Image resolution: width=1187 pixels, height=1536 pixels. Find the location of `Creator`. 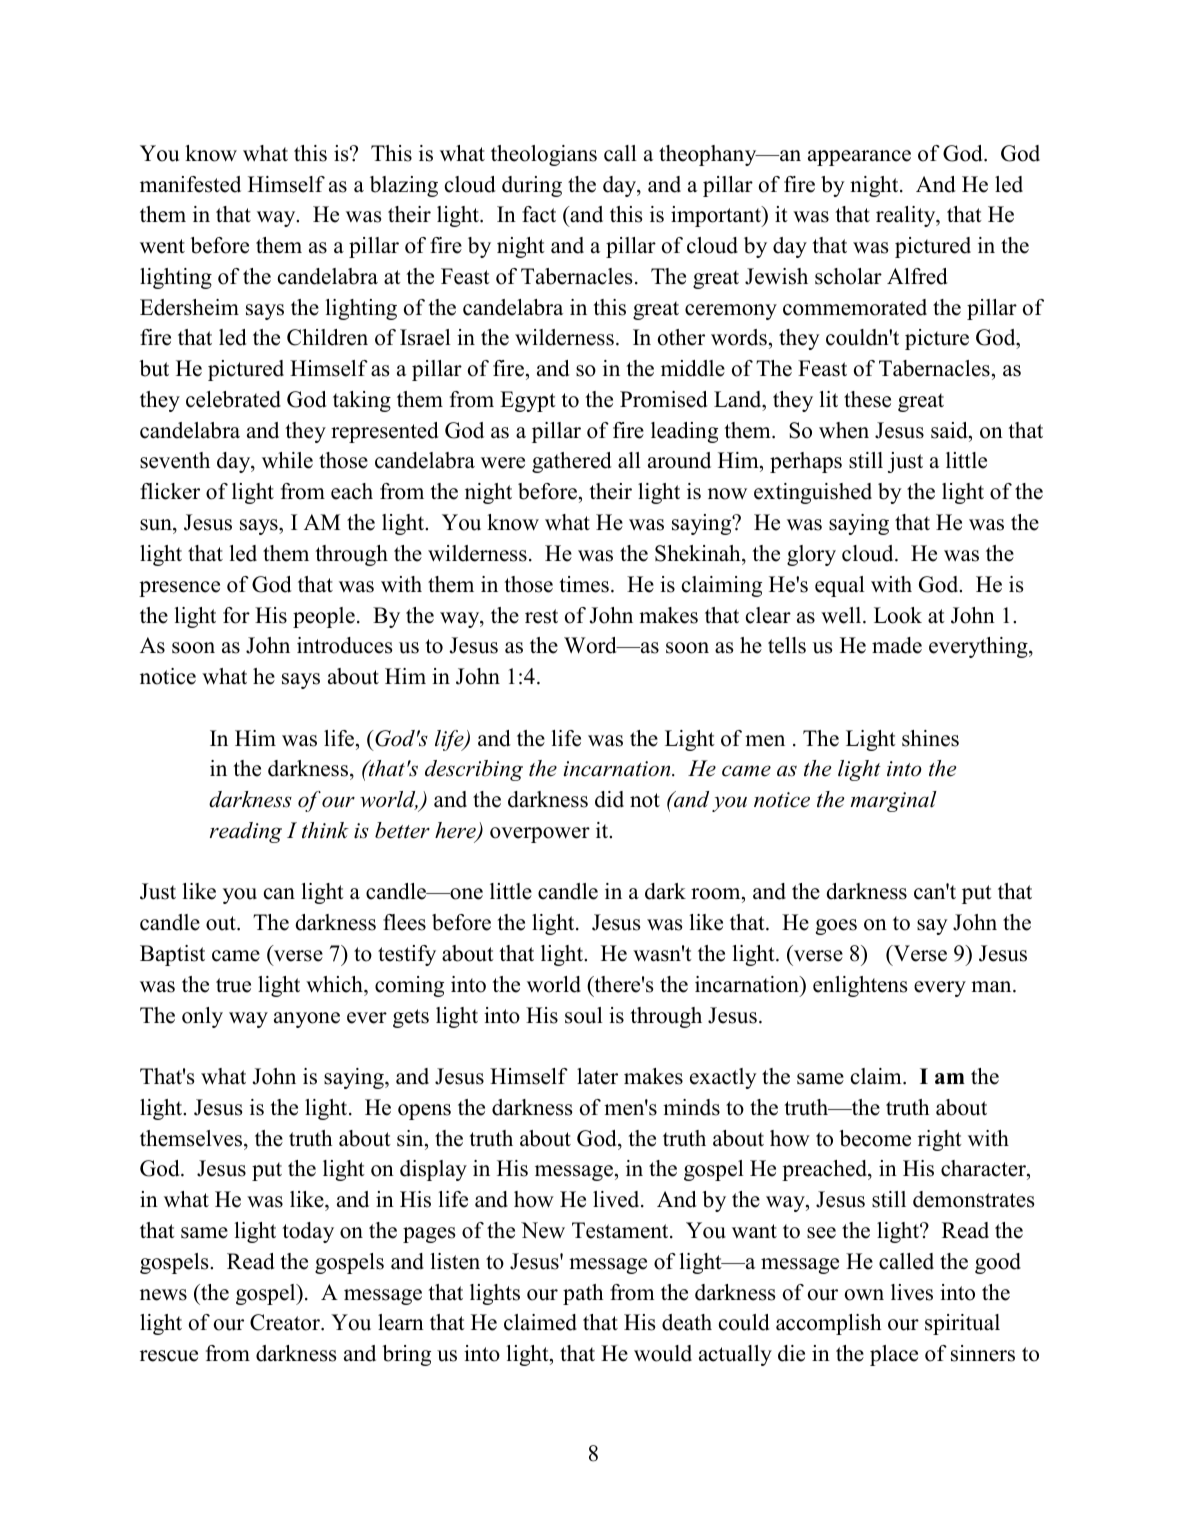

Creator is located at coordinates (286, 1322).
